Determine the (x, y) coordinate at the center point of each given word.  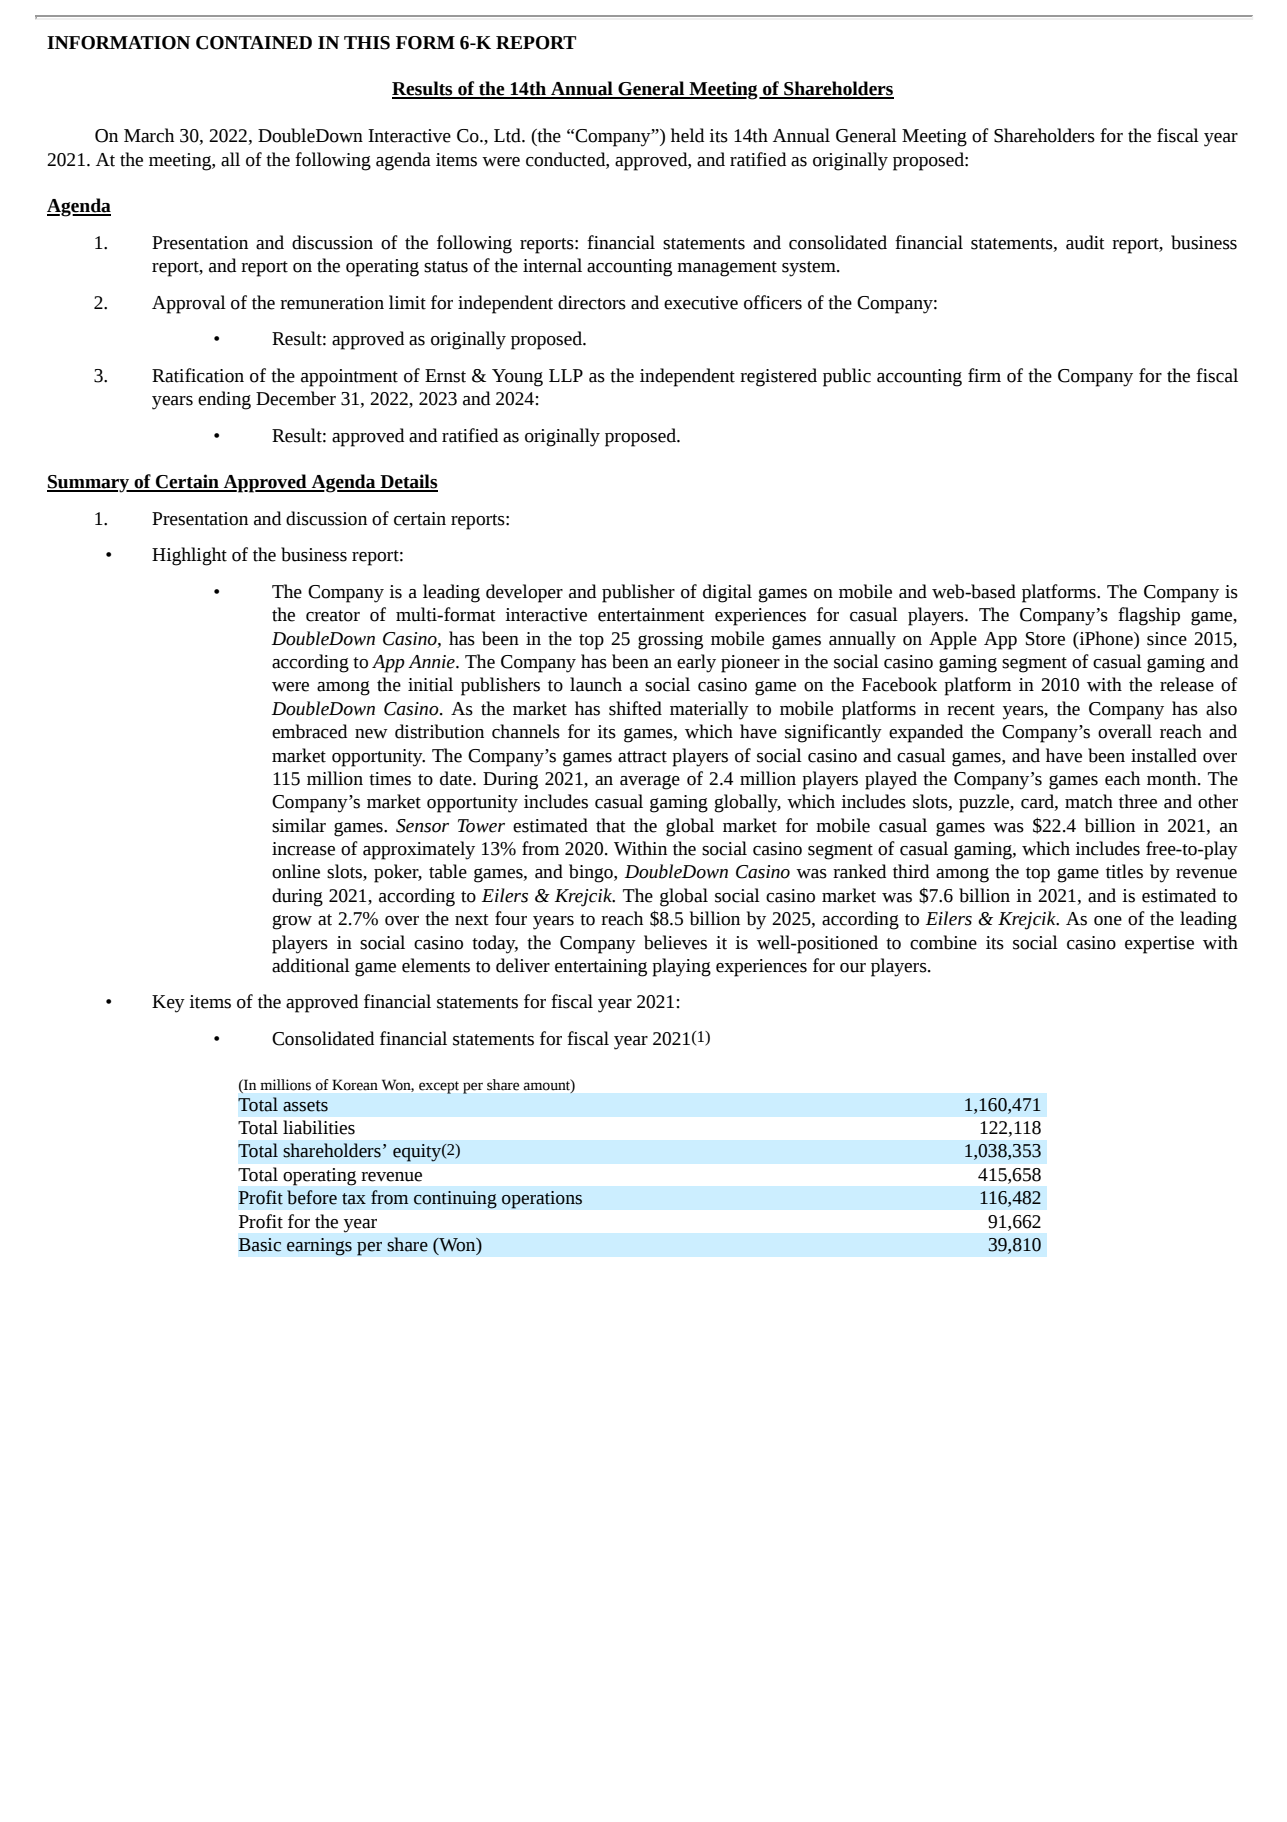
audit (1085, 242)
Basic (260, 1245)
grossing (670, 641)
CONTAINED (254, 43)
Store (1045, 639)
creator (333, 616)
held (687, 135)
